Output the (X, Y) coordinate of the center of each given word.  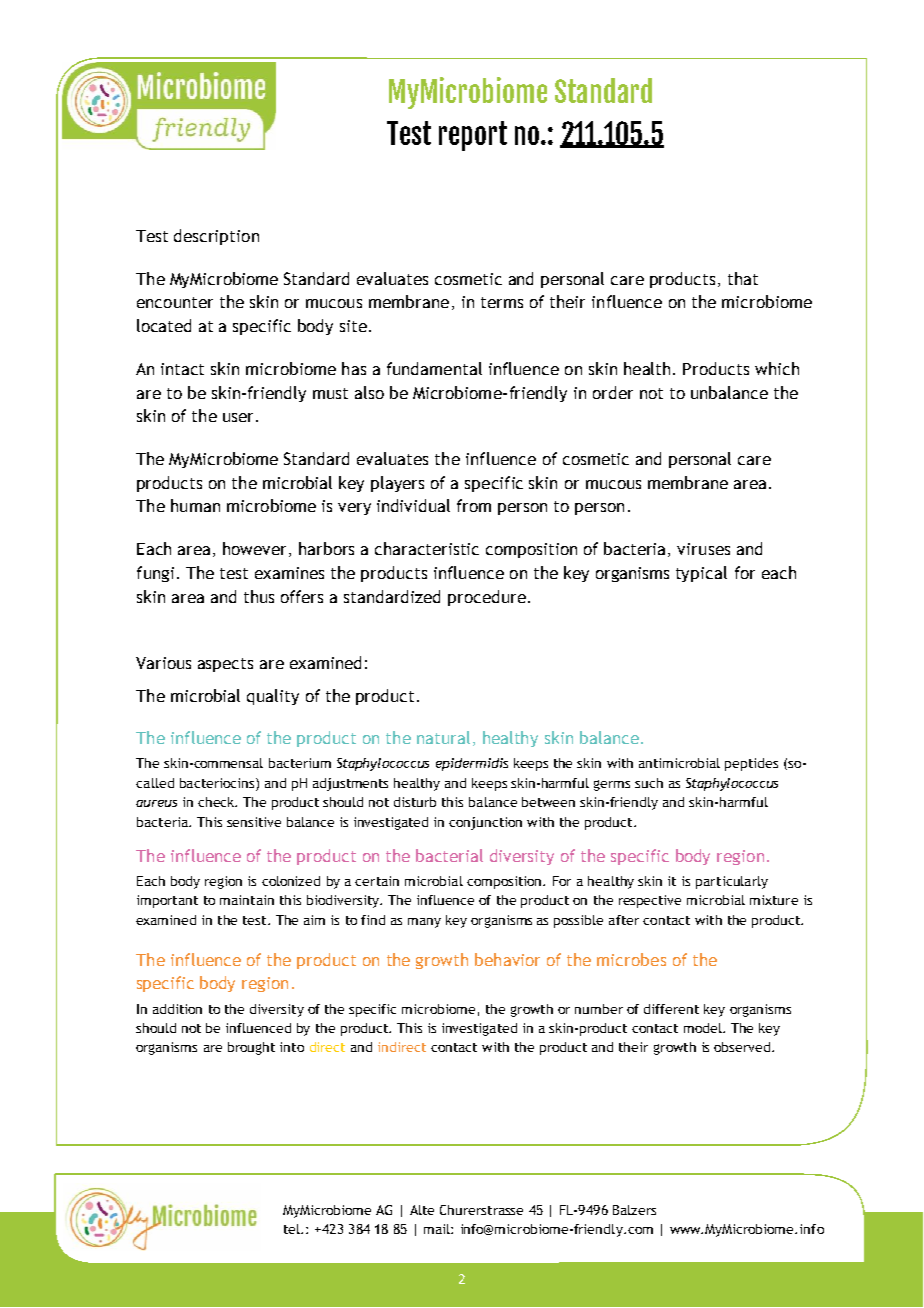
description (216, 237)
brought (251, 1048)
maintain (247, 900)
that (743, 278)
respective (650, 901)
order (613, 392)
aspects (225, 665)
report (473, 136)
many (424, 923)
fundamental (434, 368)
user (240, 417)
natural (443, 737)
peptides (751, 764)
